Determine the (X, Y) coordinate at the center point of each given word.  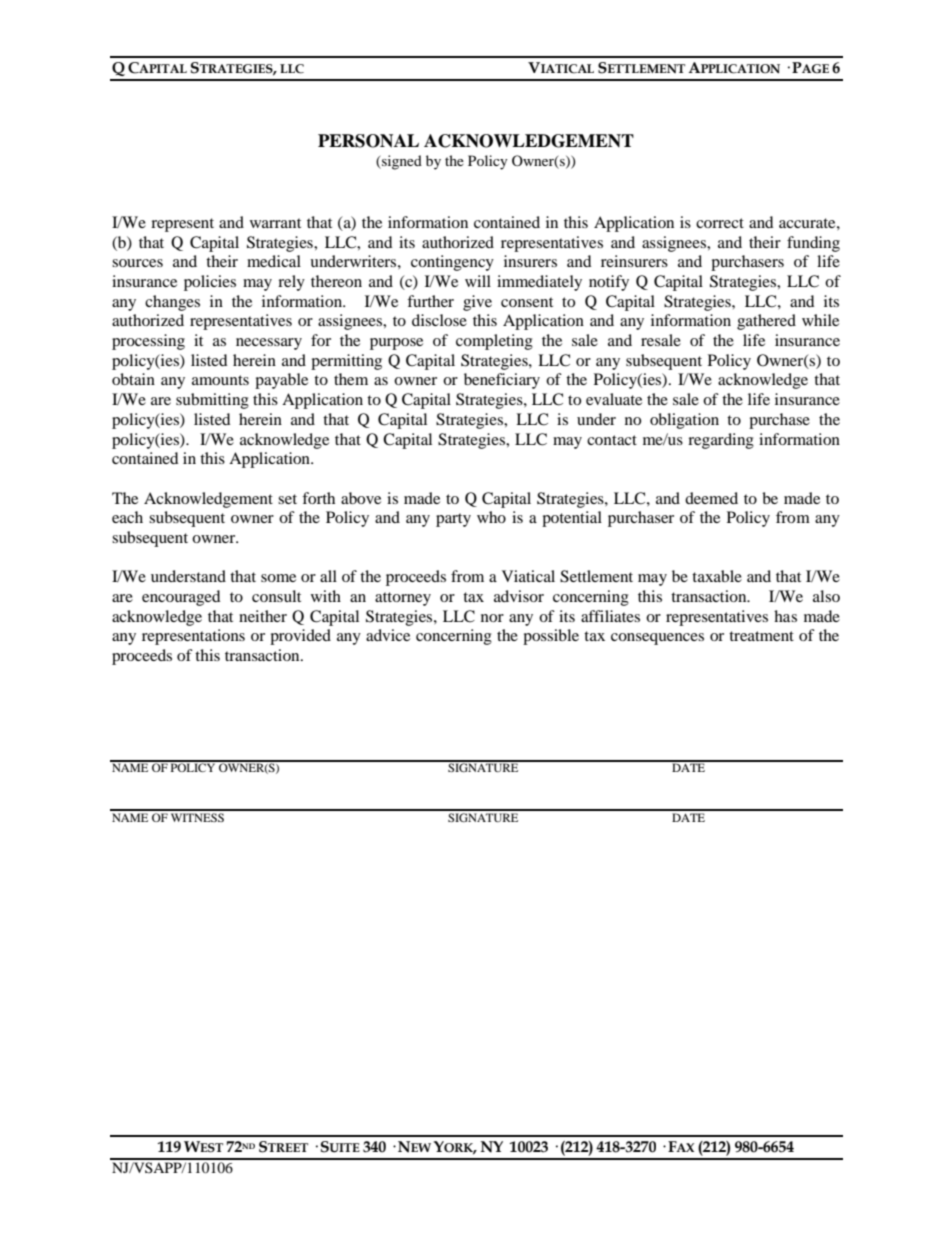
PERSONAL (368, 141)
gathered (766, 322)
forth (318, 498)
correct (720, 223)
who (491, 517)
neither (263, 616)
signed (401, 162)
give (477, 303)
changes (172, 303)
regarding (721, 441)
